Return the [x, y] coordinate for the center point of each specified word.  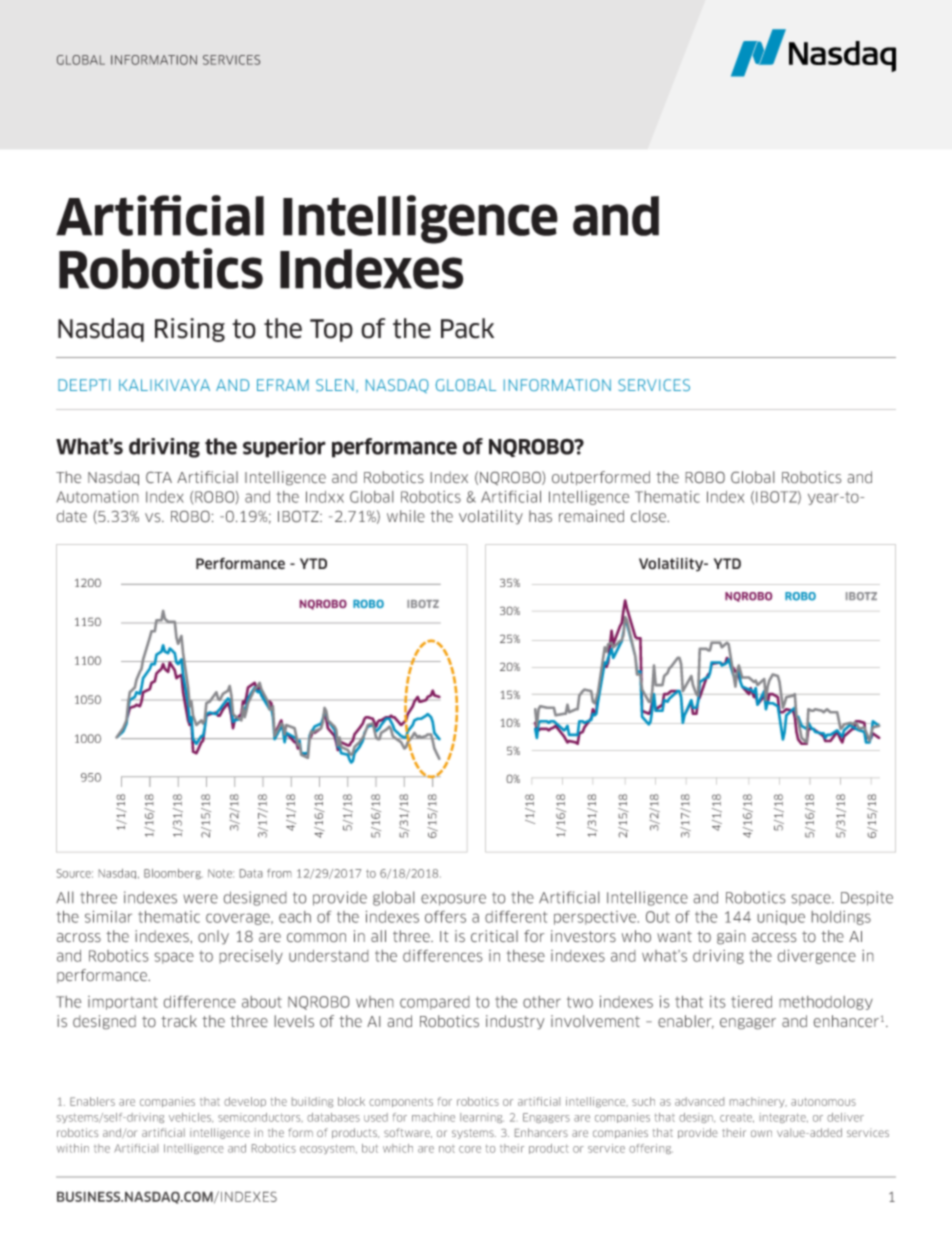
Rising [190, 330]
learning [482, 1118]
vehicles [191, 1118]
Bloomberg [173, 874]
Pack [467, 328]
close [649, 516]
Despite [867, 898]
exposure [453, 900]
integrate [784, 1118]
